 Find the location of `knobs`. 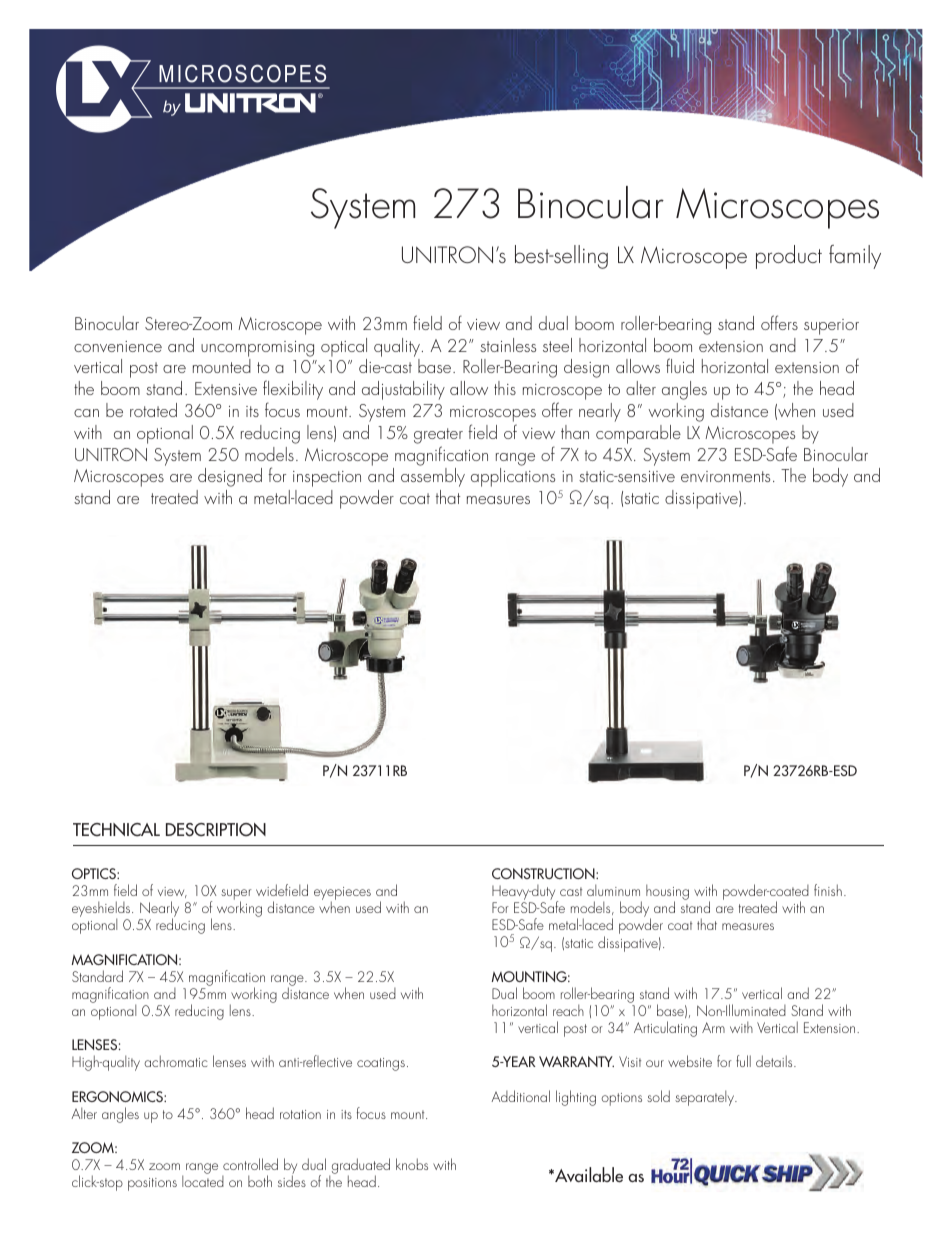

knobs is located at coordinates (412, 1164).
